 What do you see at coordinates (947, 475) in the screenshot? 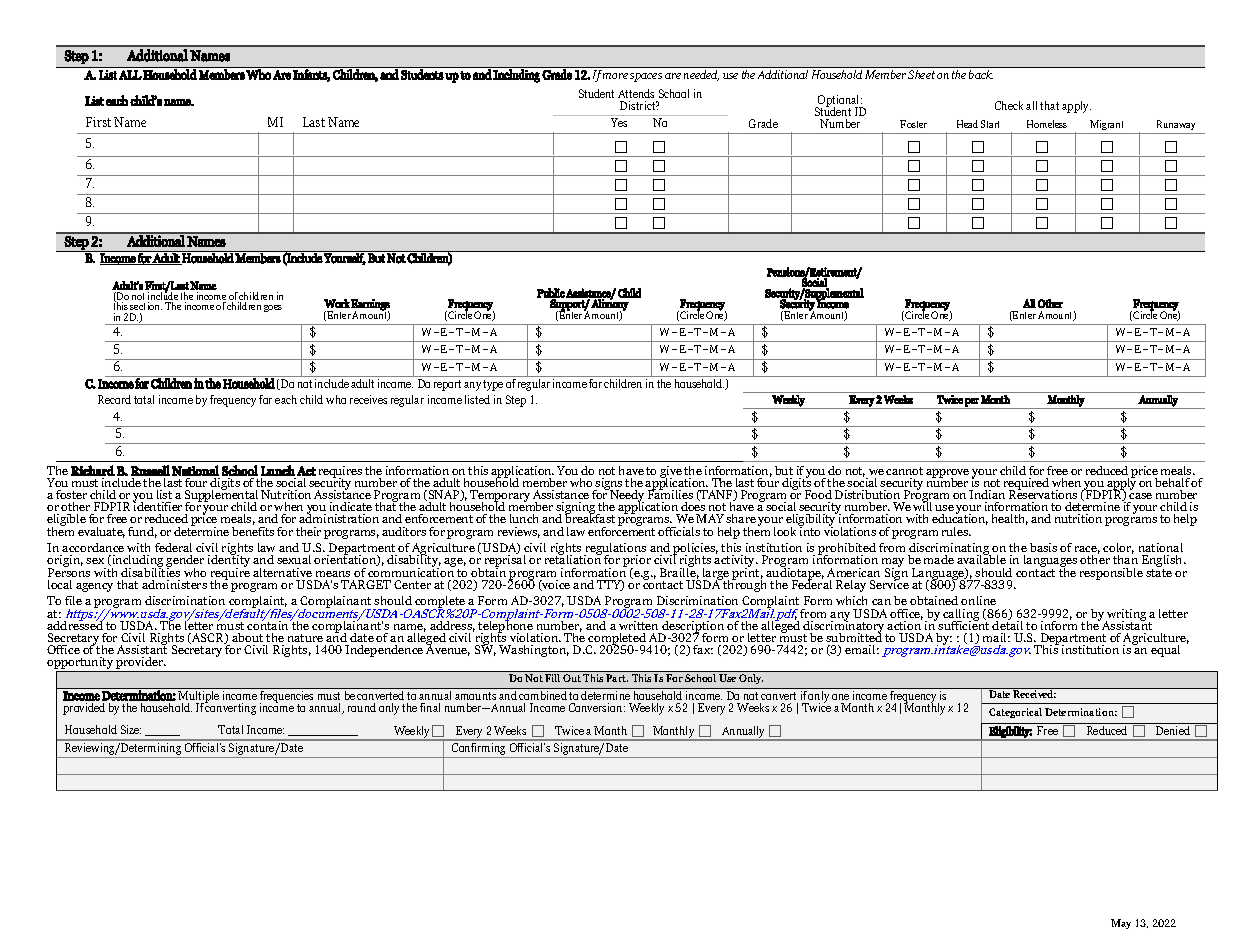
I see `approve` at bounding box center [947, 475].
